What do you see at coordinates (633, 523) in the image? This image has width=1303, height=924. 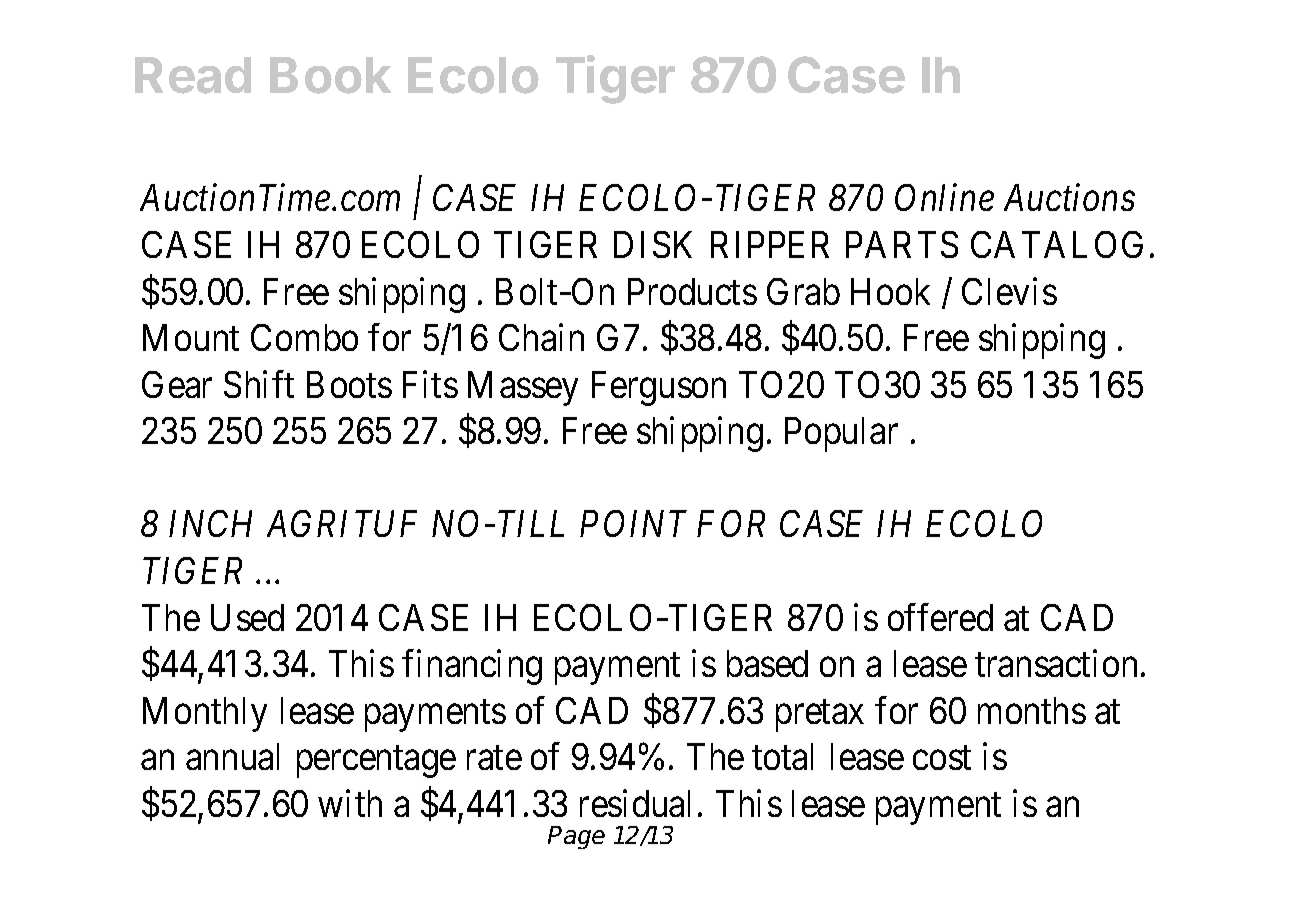 I see `POINT` at bounding box center [633, 523].
